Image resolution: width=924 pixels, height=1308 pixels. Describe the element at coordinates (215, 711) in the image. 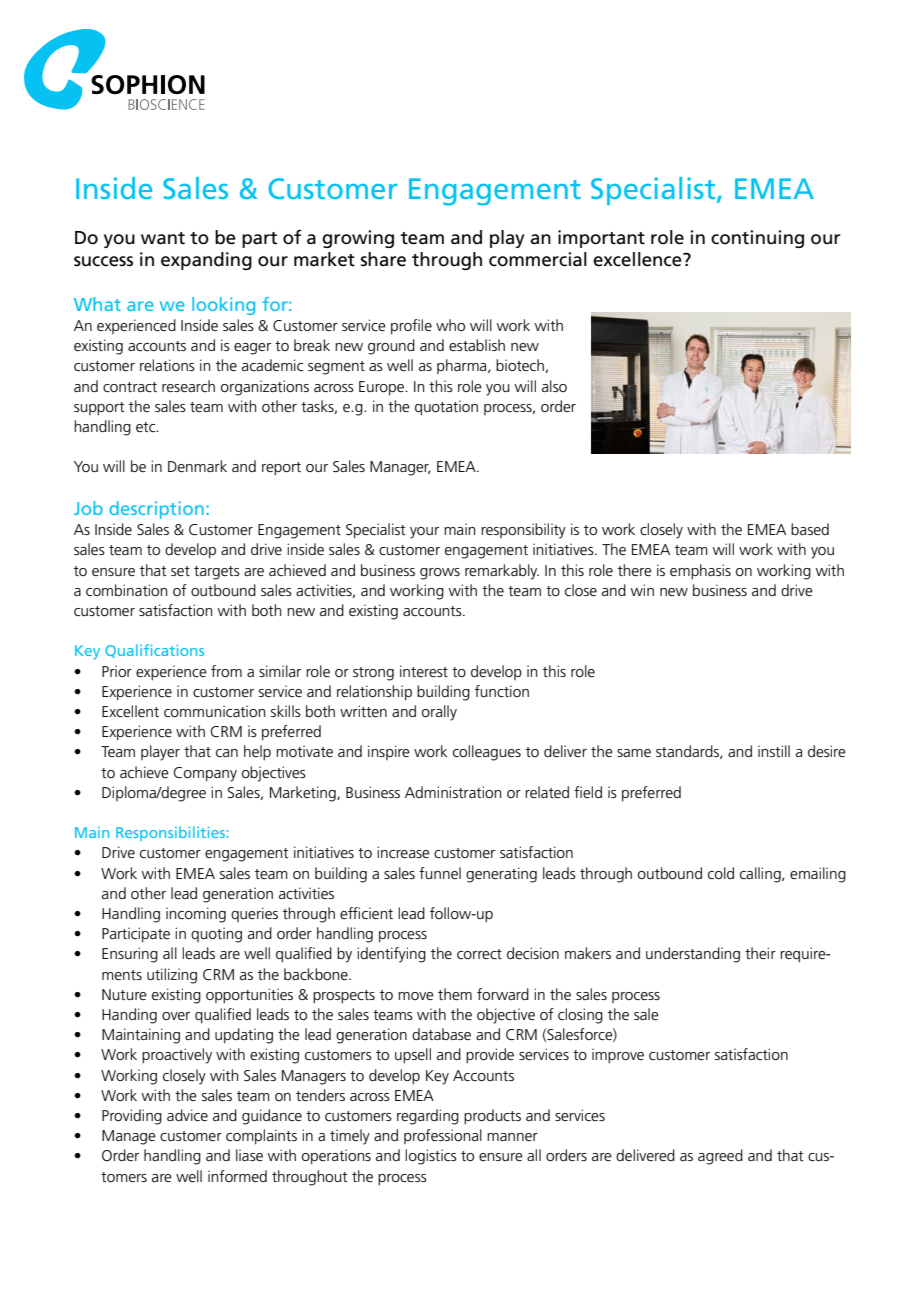

I see `communication` at that location.
